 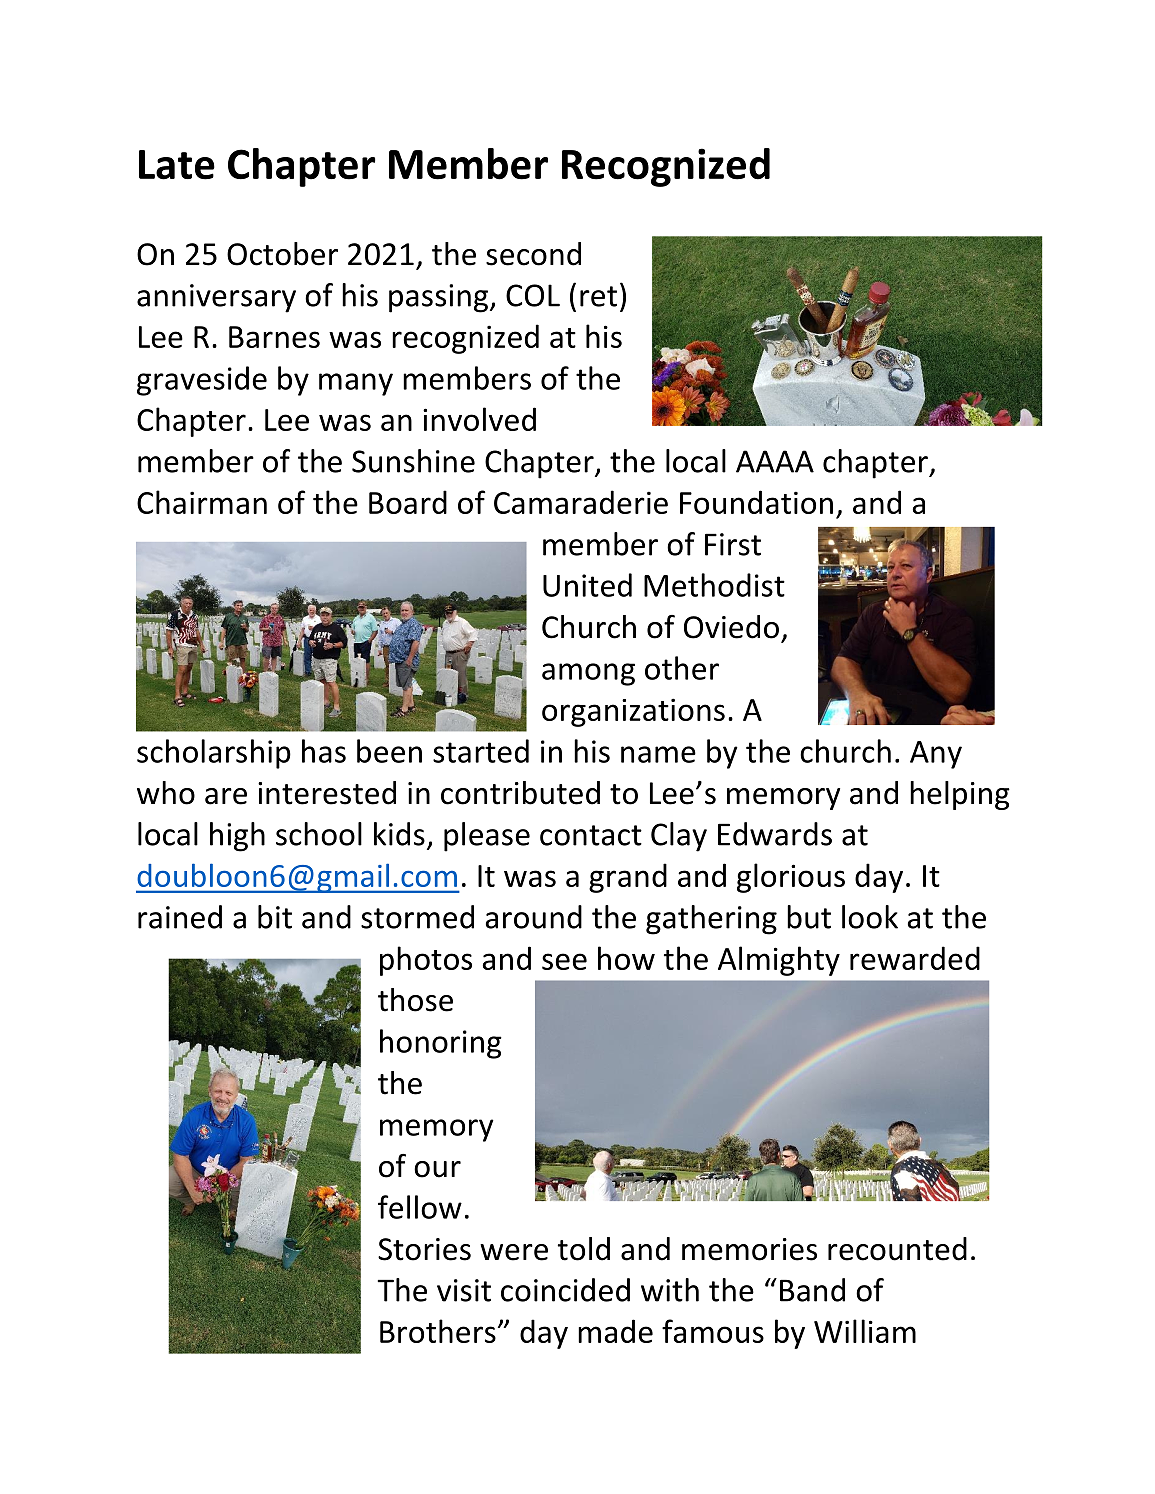 What do you see at coordinates (598, 296) in the image?
I see `ret` at bounding box center [598, 296].
